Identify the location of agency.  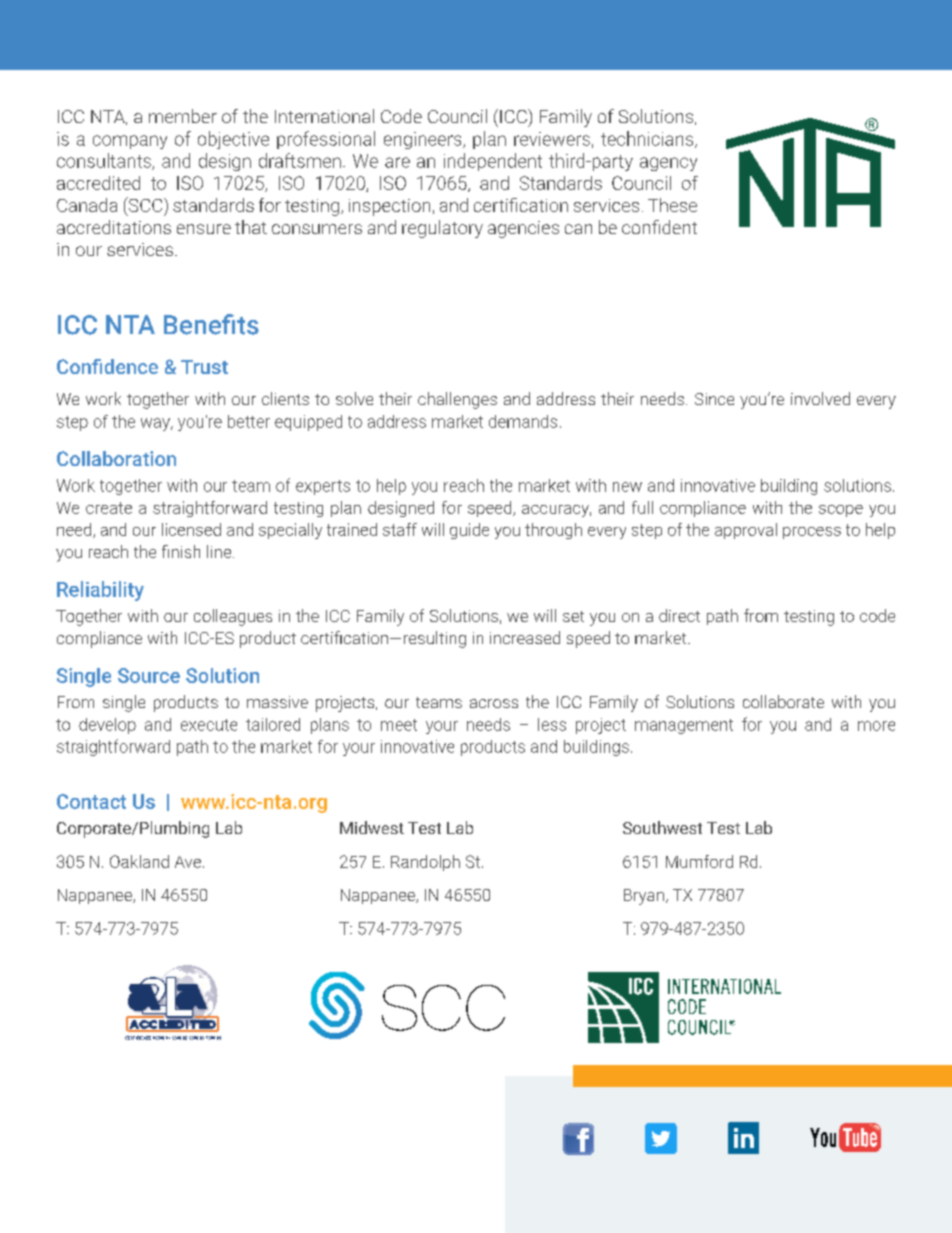
(668, 164).
